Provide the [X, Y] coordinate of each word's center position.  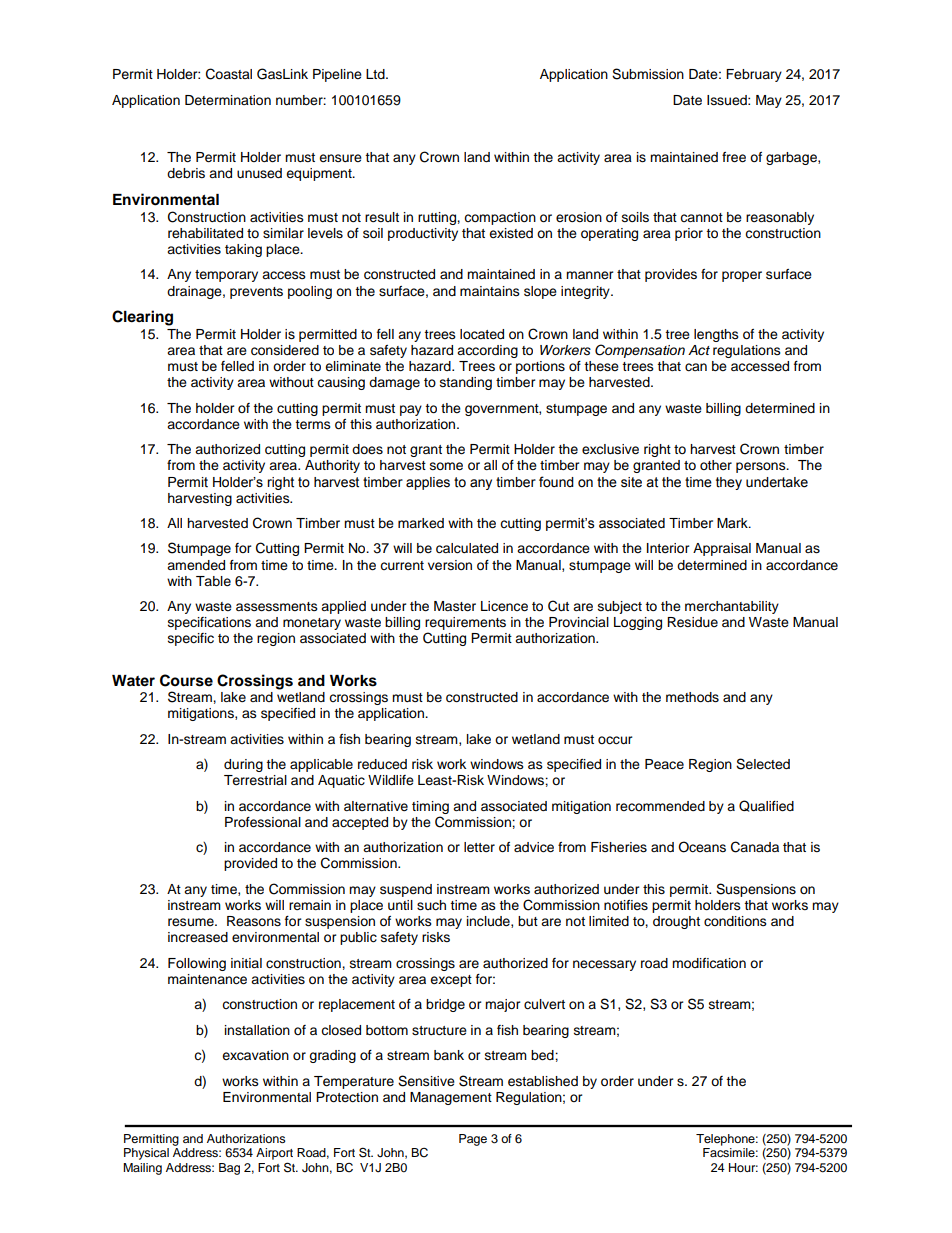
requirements [465, 625]
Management [451, 1098]
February [754, 75]
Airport [274, 1155]
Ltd [376, 74]
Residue [692, 622]
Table [213, 581]
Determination [228, 100]
